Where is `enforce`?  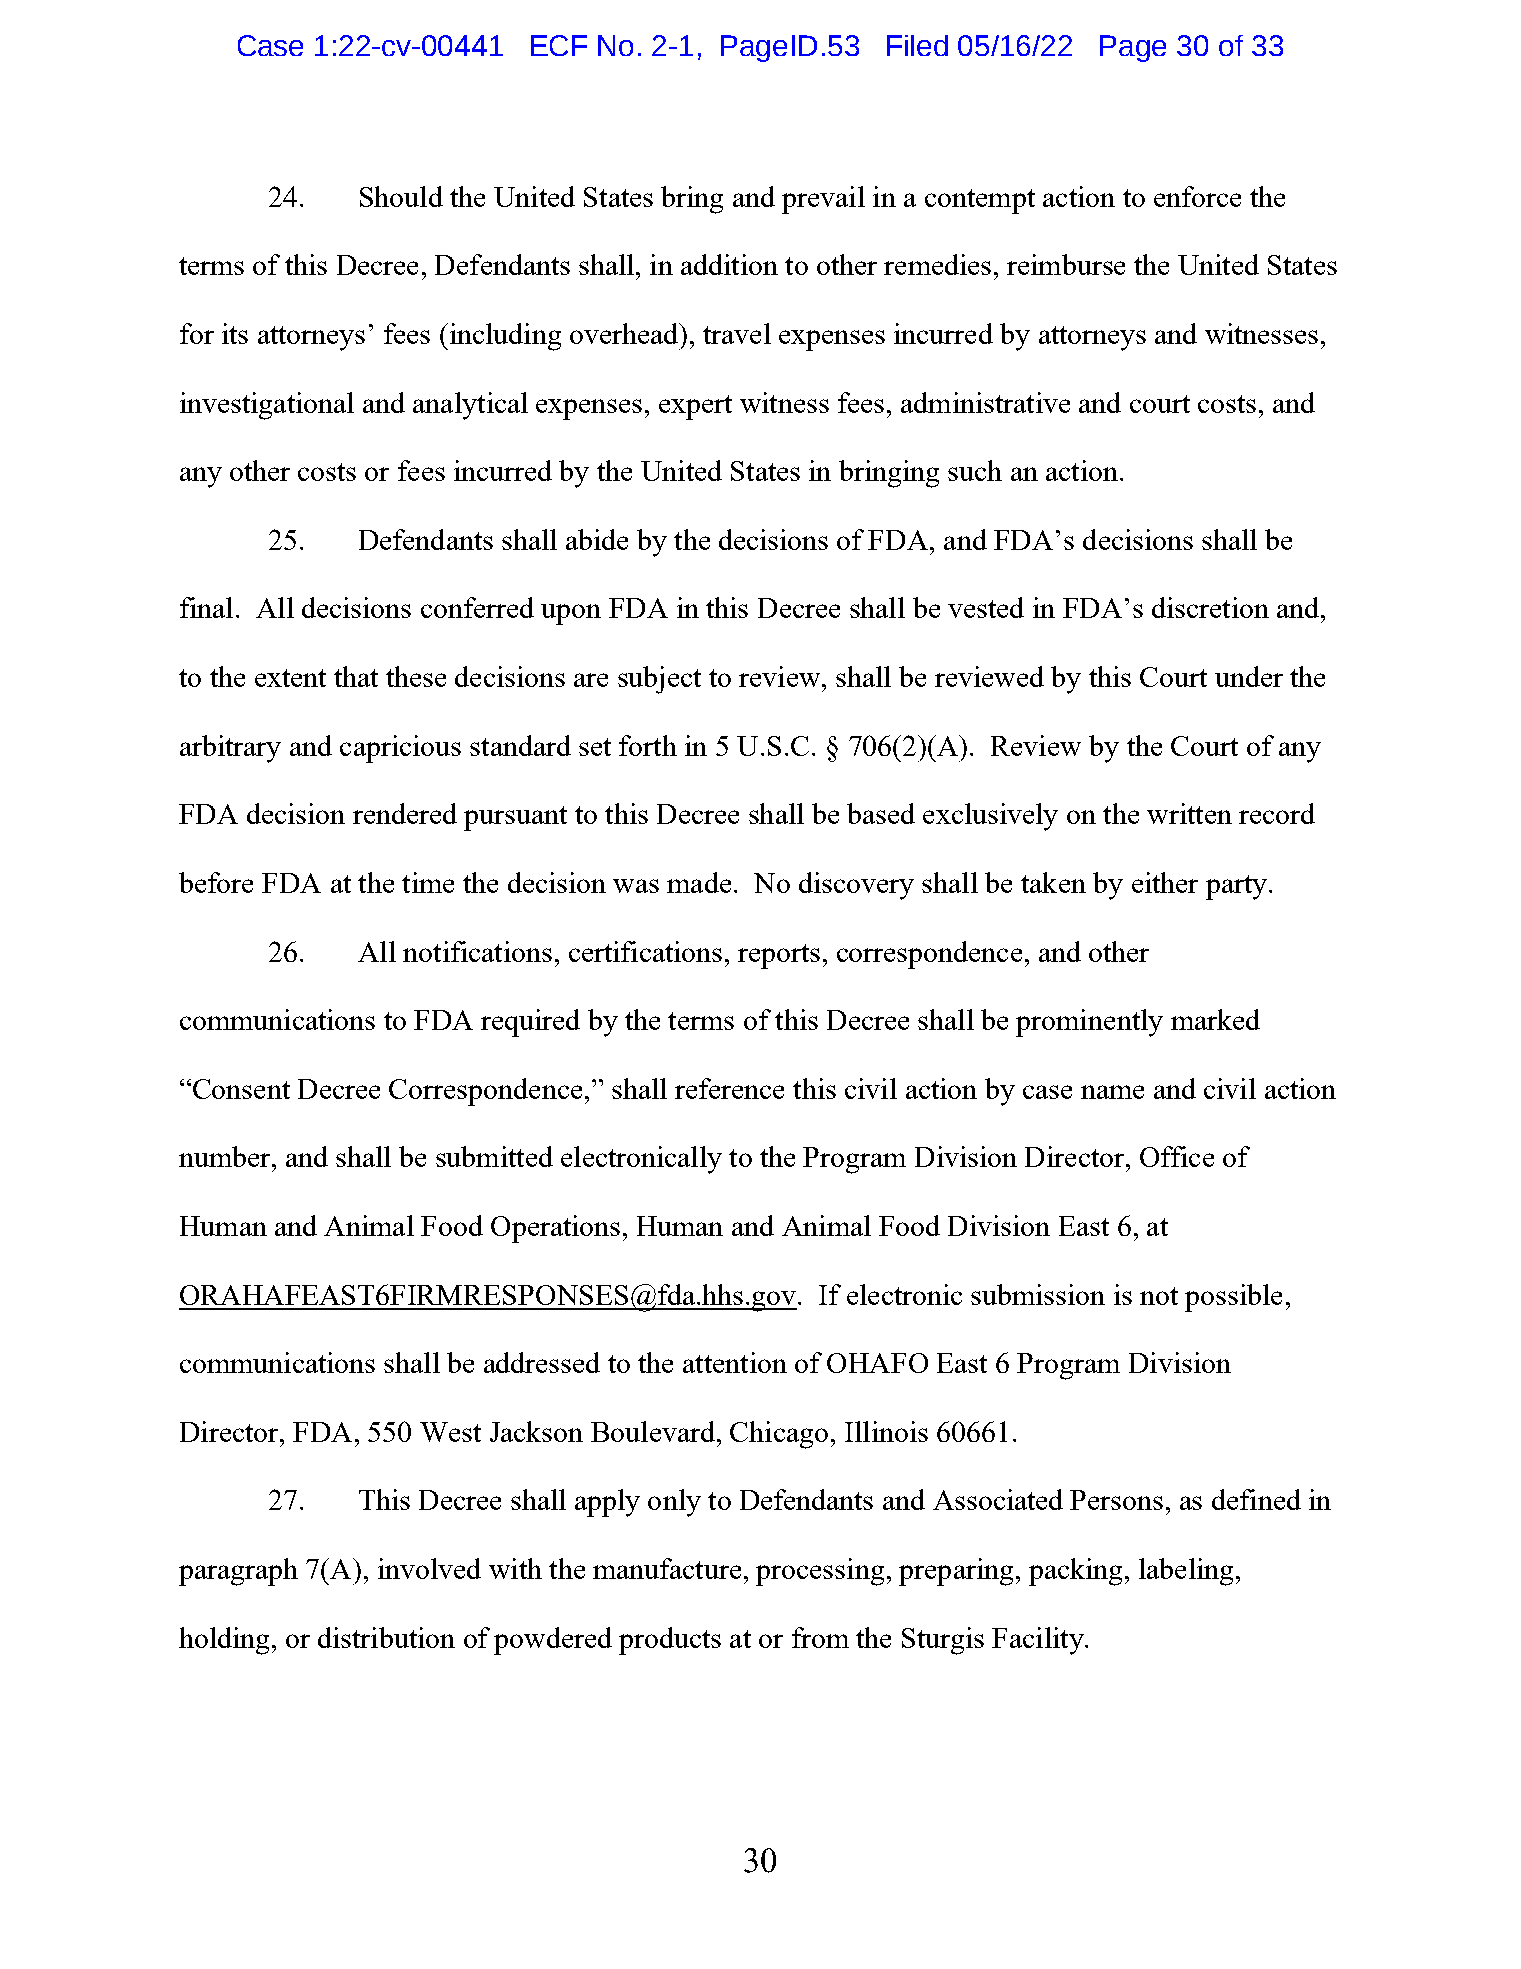
enforce is located at coordinates (1197, 196).
